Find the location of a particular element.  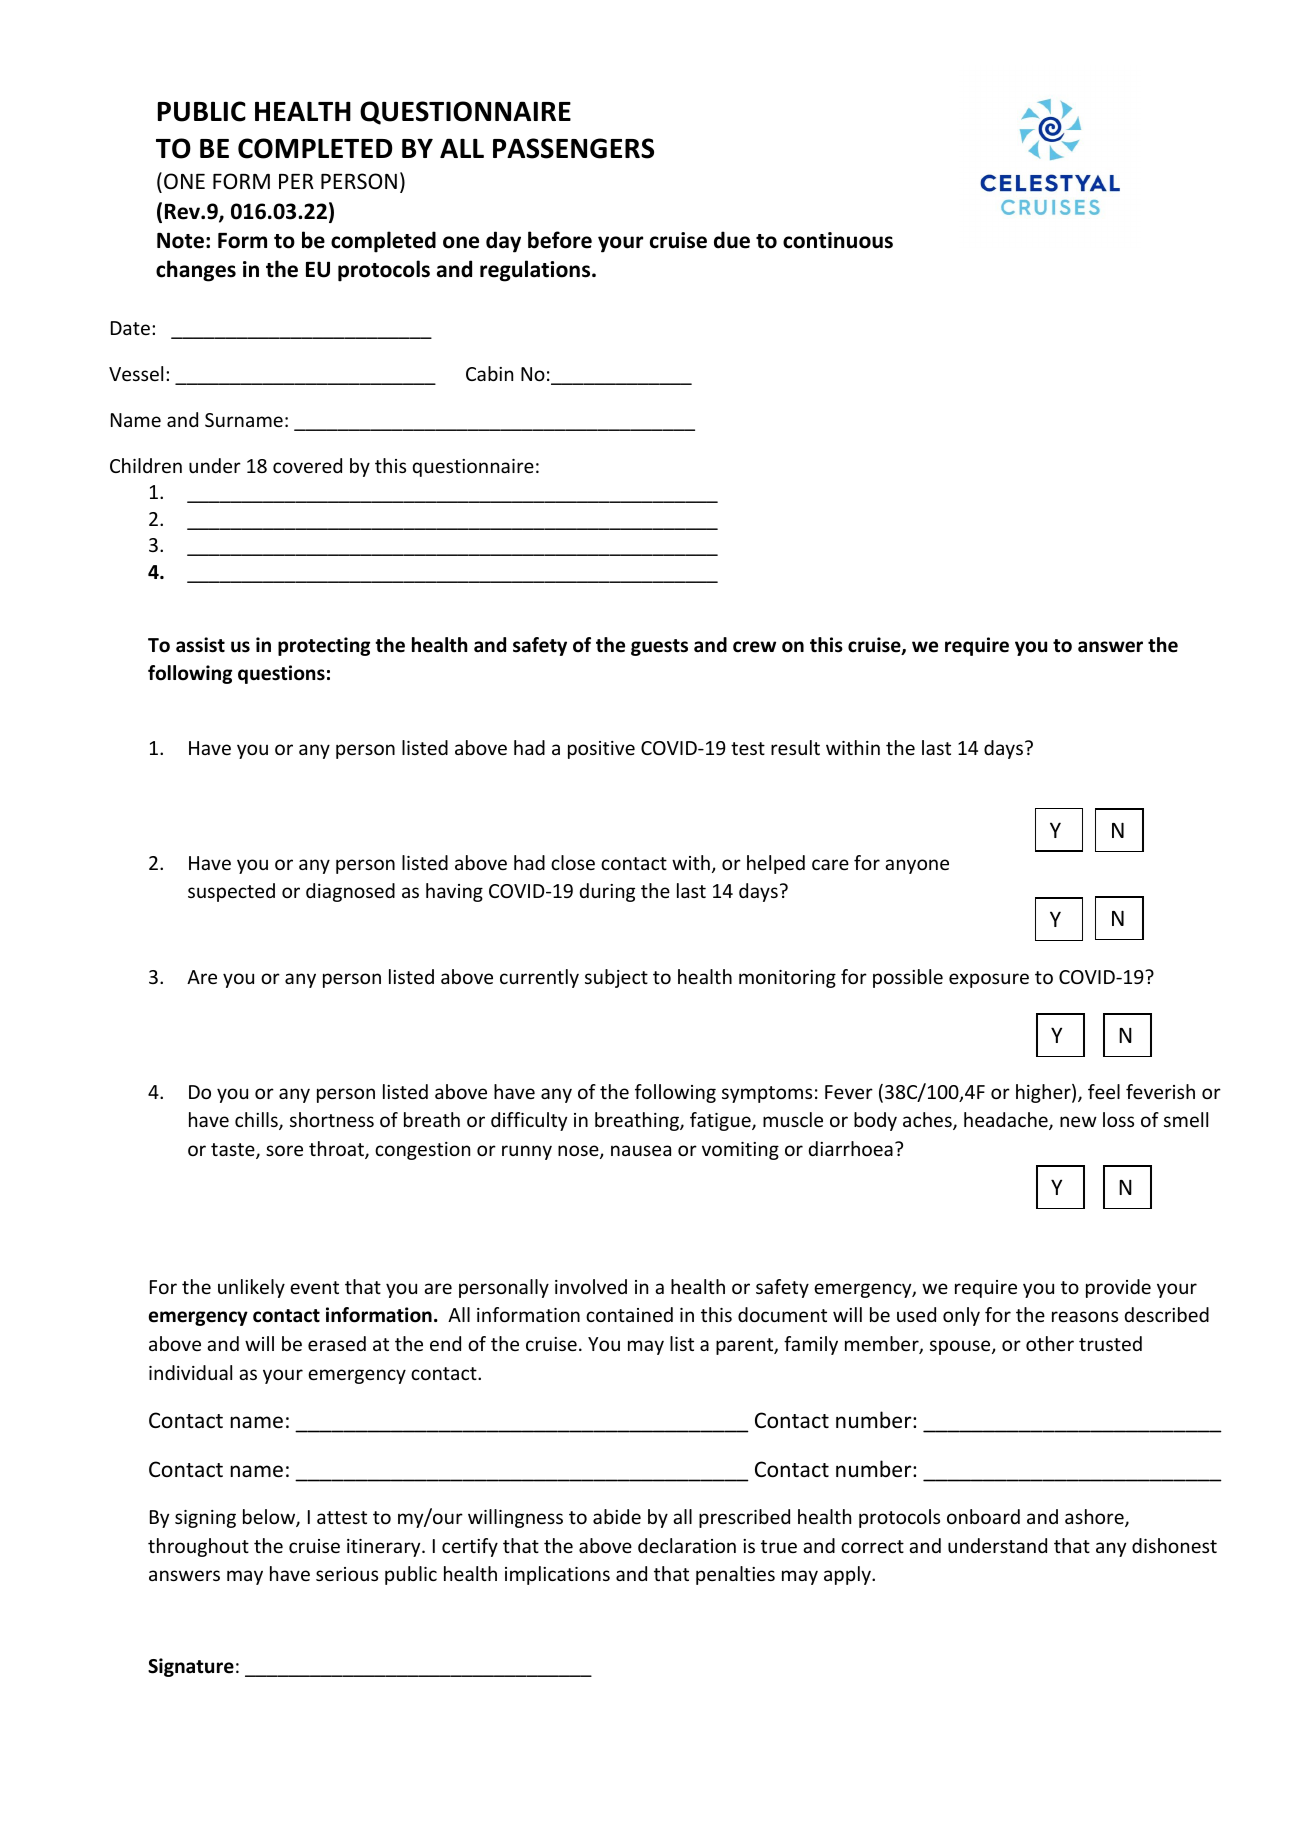

positive is located at coordinates (601, 750).
